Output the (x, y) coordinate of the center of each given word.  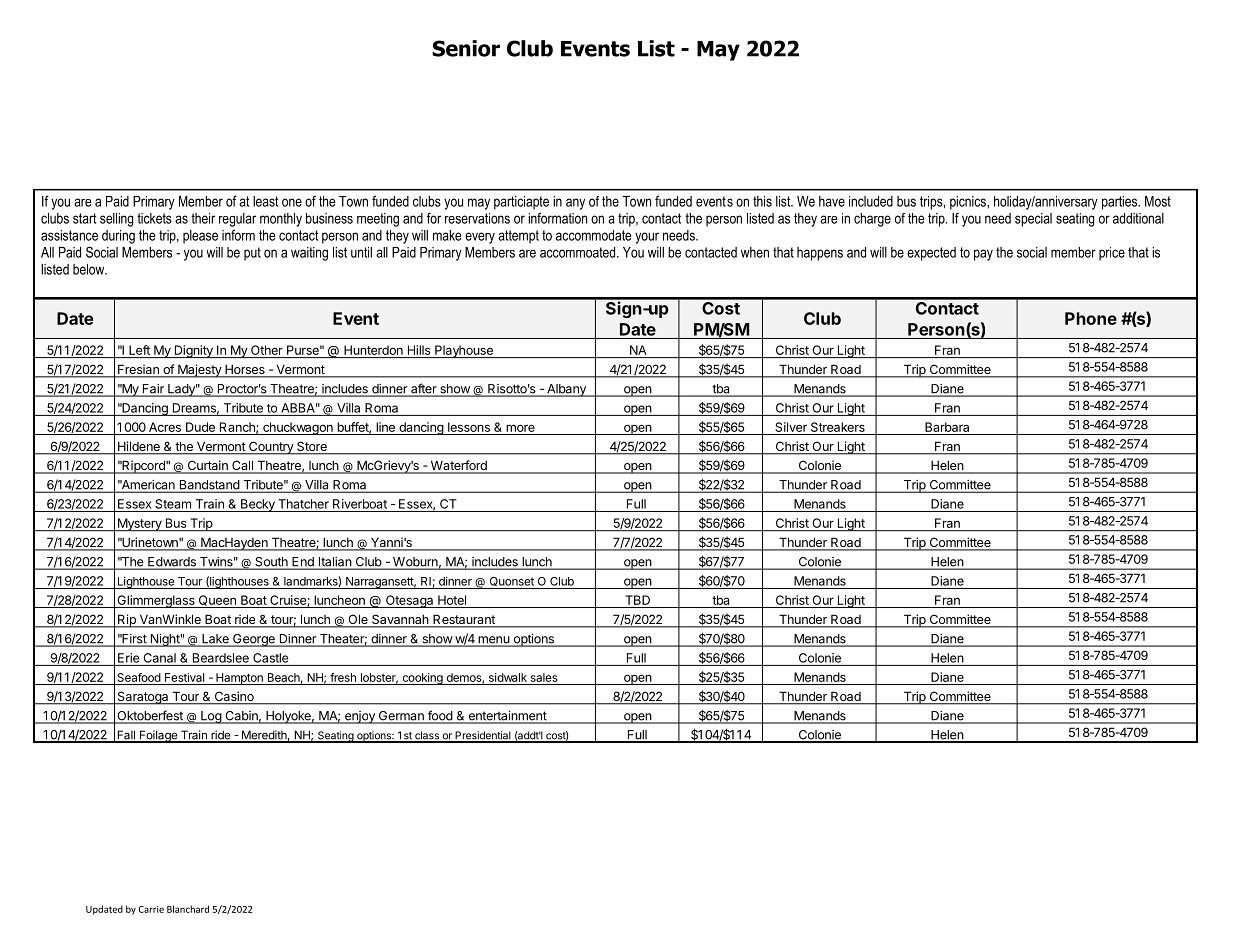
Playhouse (464, 351)
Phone (1091, 318)
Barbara (947, 427)
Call (242, 466)
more (520, 428)
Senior (466, 48)
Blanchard (188, 909)
